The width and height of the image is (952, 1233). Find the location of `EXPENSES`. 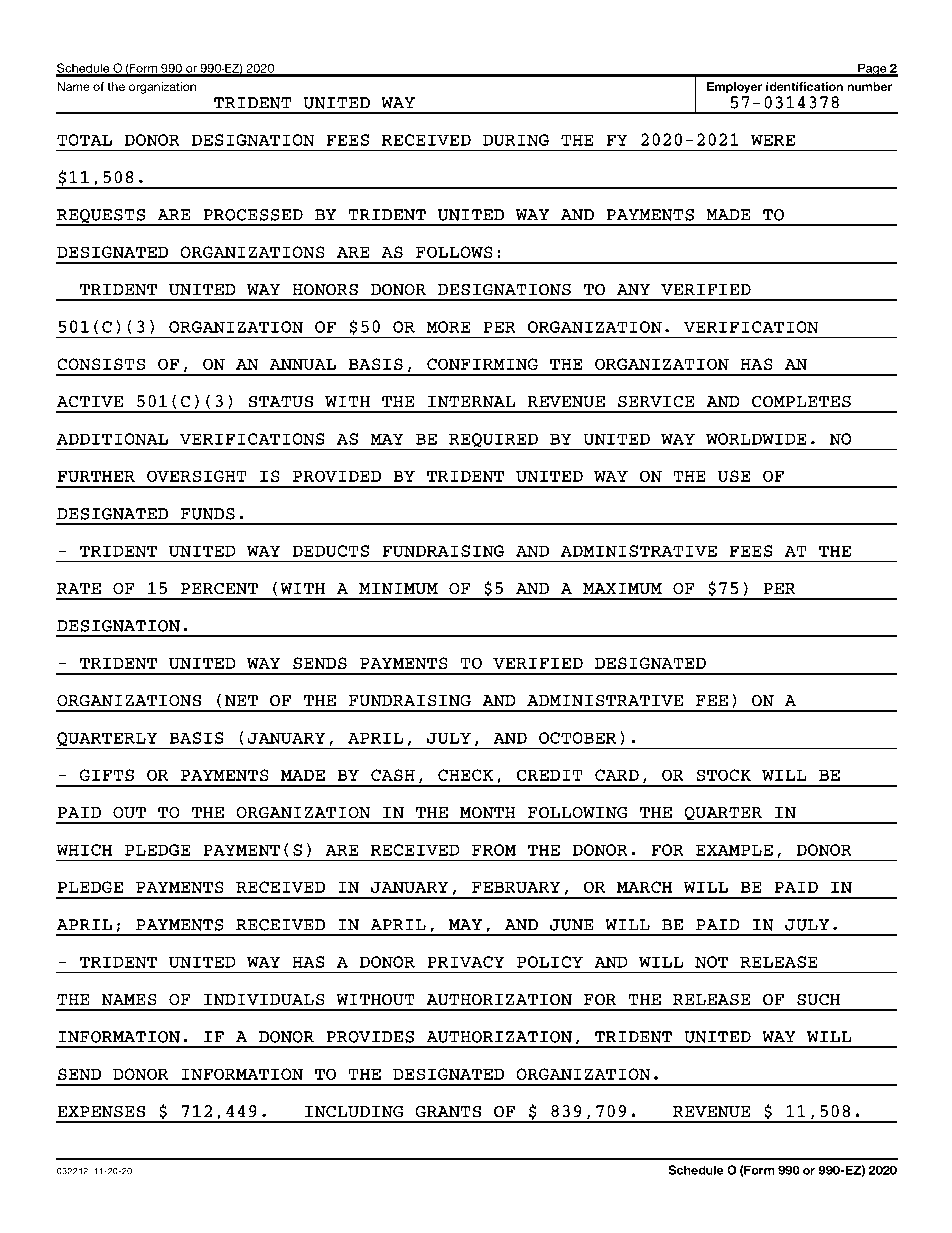

EXPENSES is located at coordinates (101, 1111).
